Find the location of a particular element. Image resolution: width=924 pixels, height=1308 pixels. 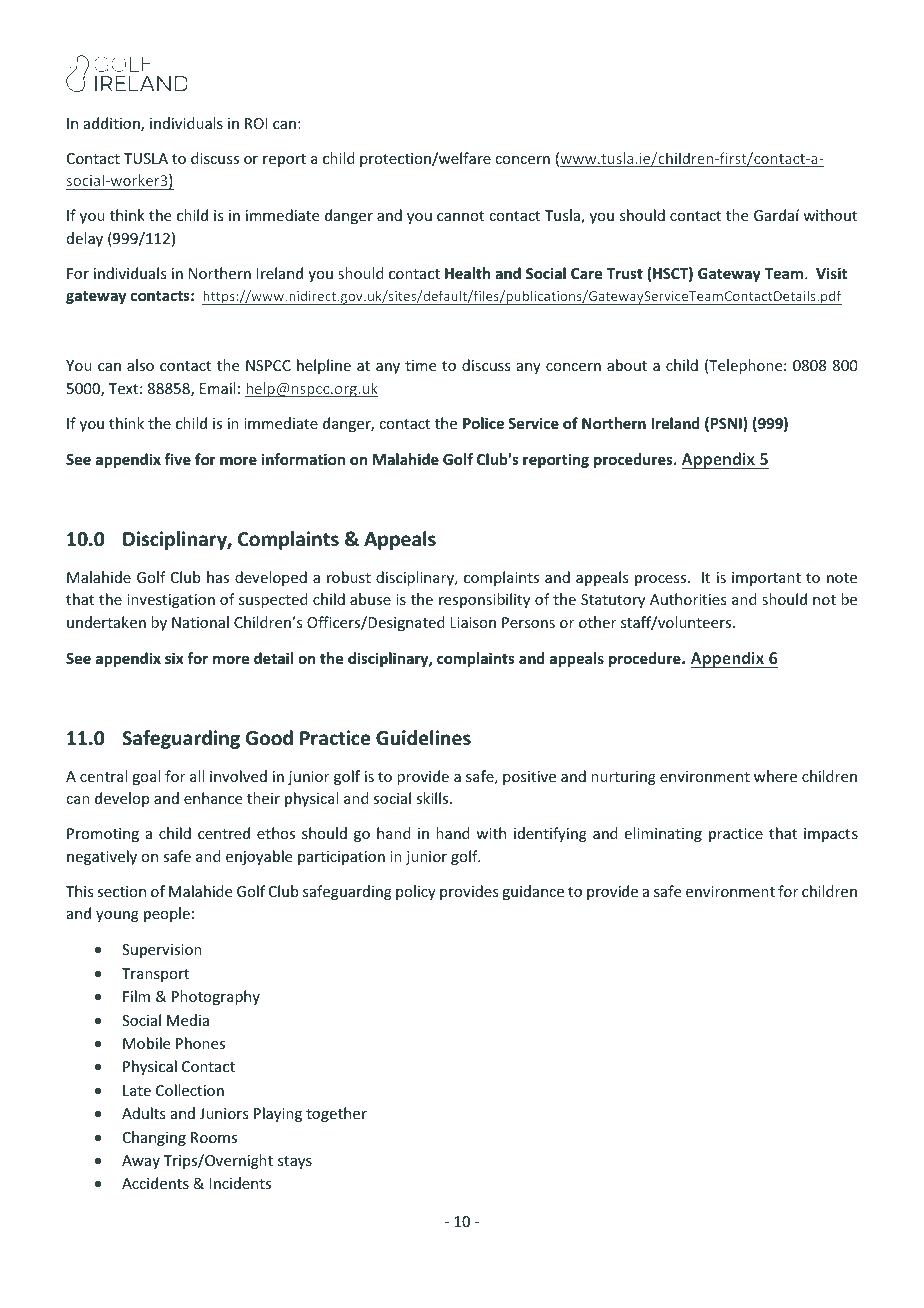

together is located at coordinates (336, 1114).
